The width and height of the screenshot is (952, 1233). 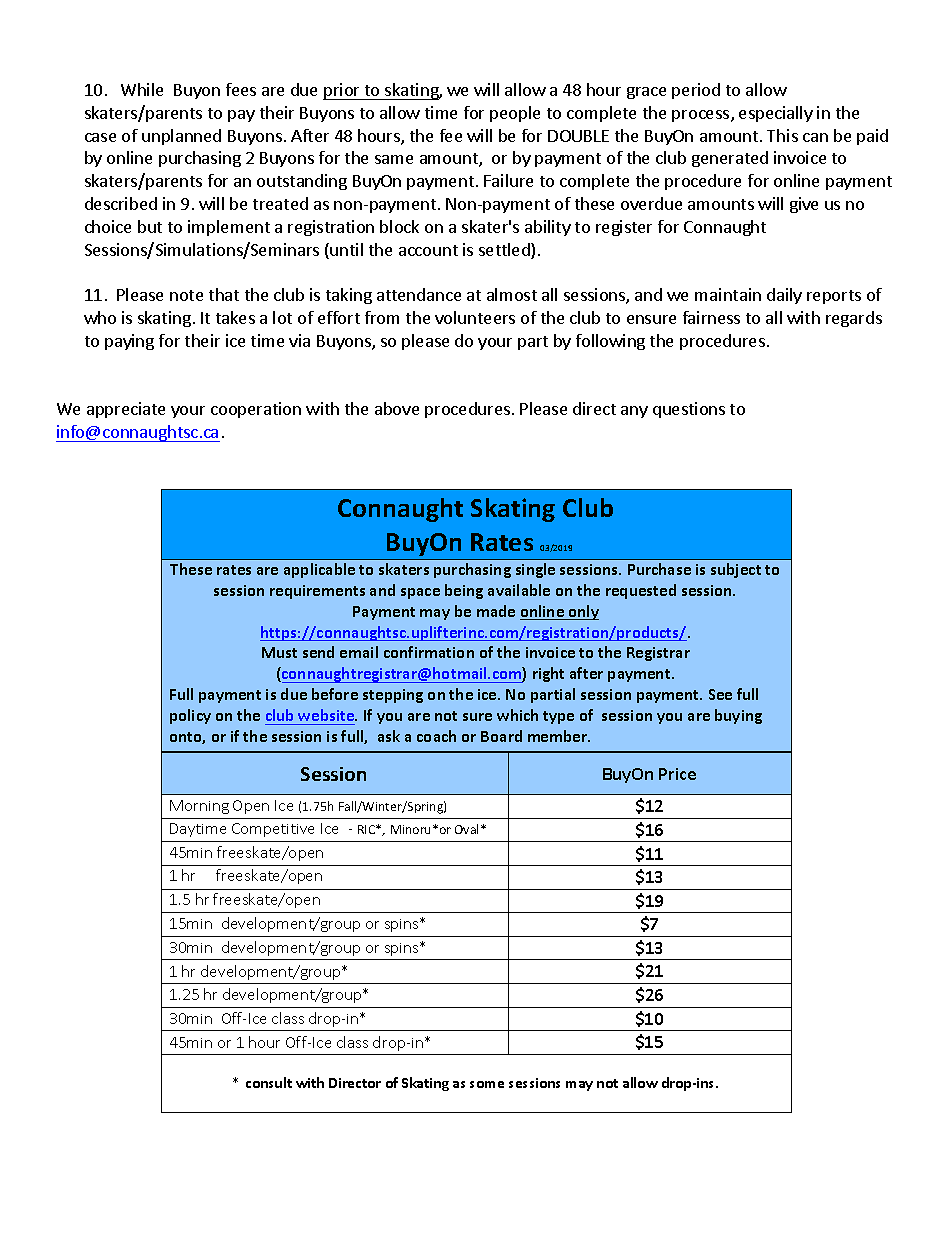 I want to click on subject, so click(x=736, y=570).
